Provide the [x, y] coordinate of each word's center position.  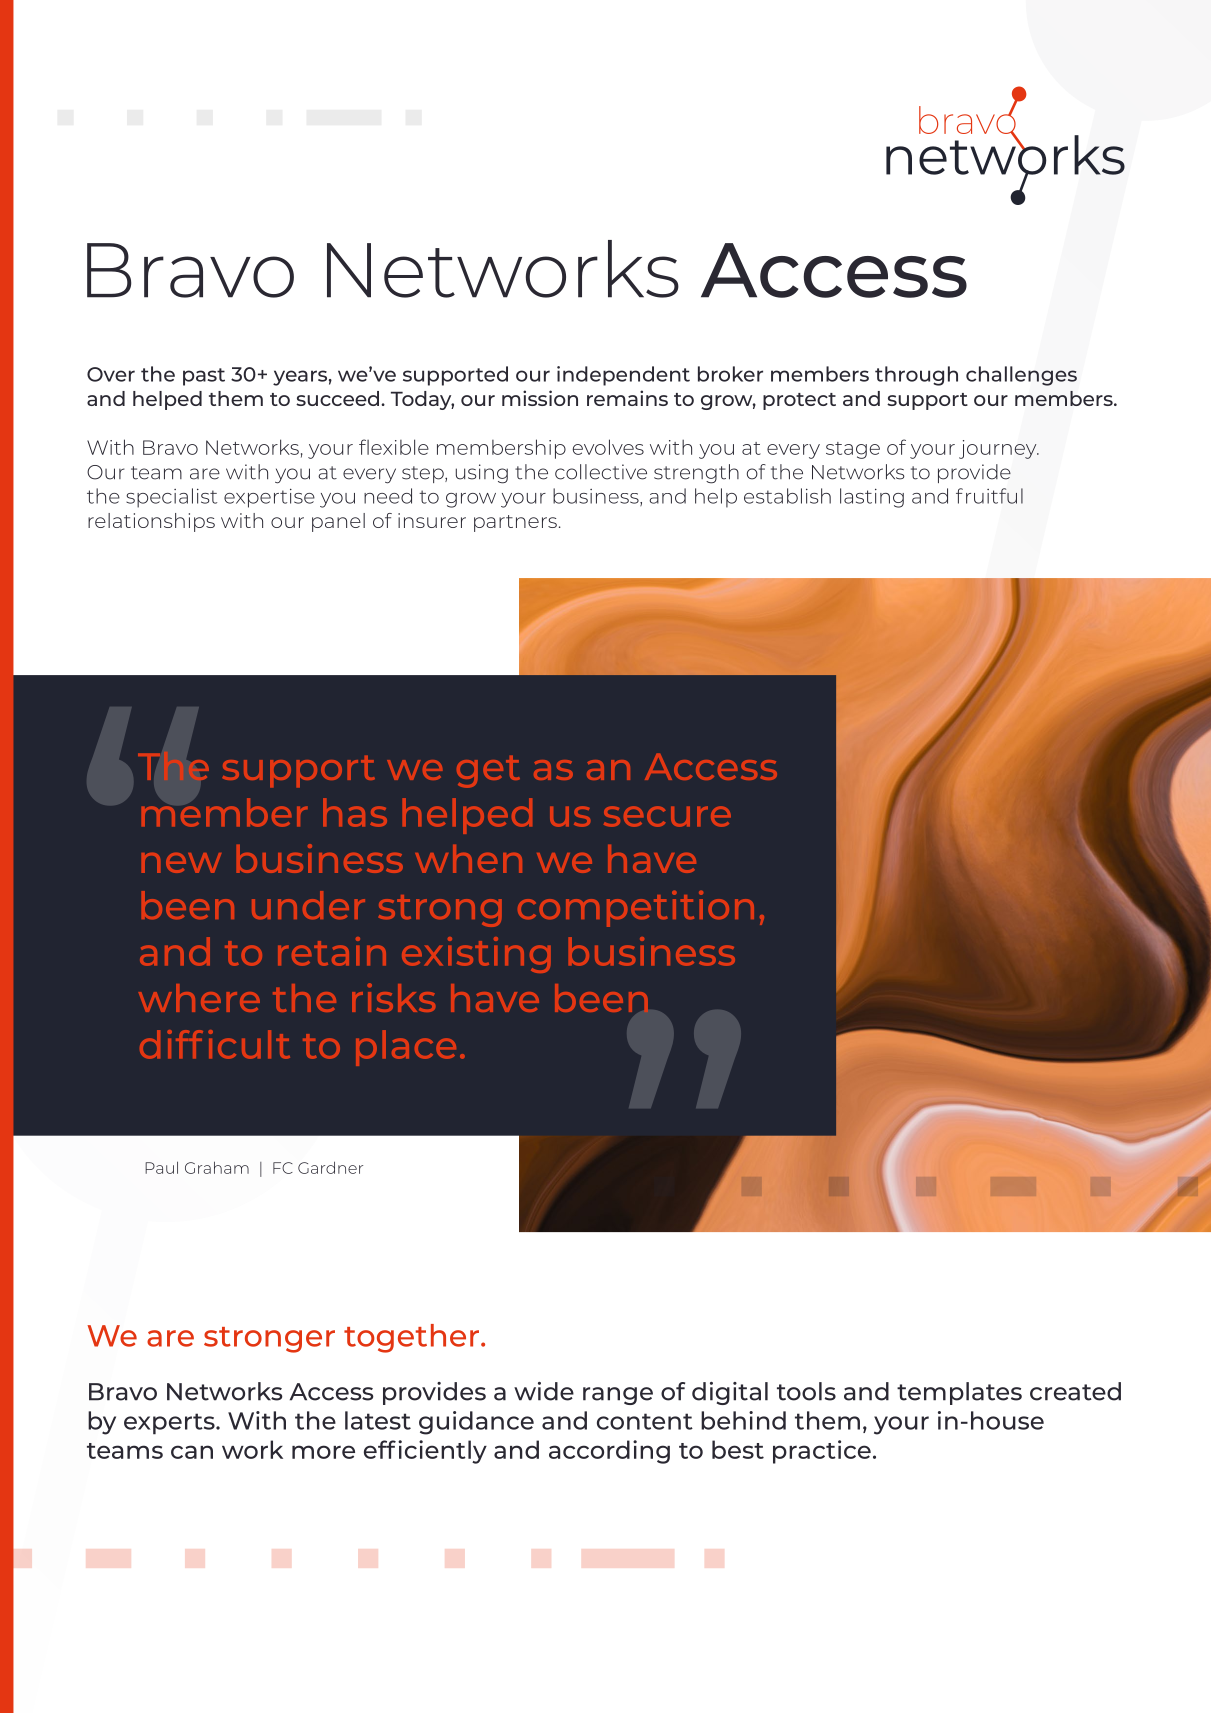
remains [627, 398]
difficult [215, 1044]
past [204, 377]
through [916, 376]
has [355, 812]
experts [170, 1424]
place [406, 1048]
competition [636, 909]
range [618, 1396]
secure [667, 816]
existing [476, 955]
